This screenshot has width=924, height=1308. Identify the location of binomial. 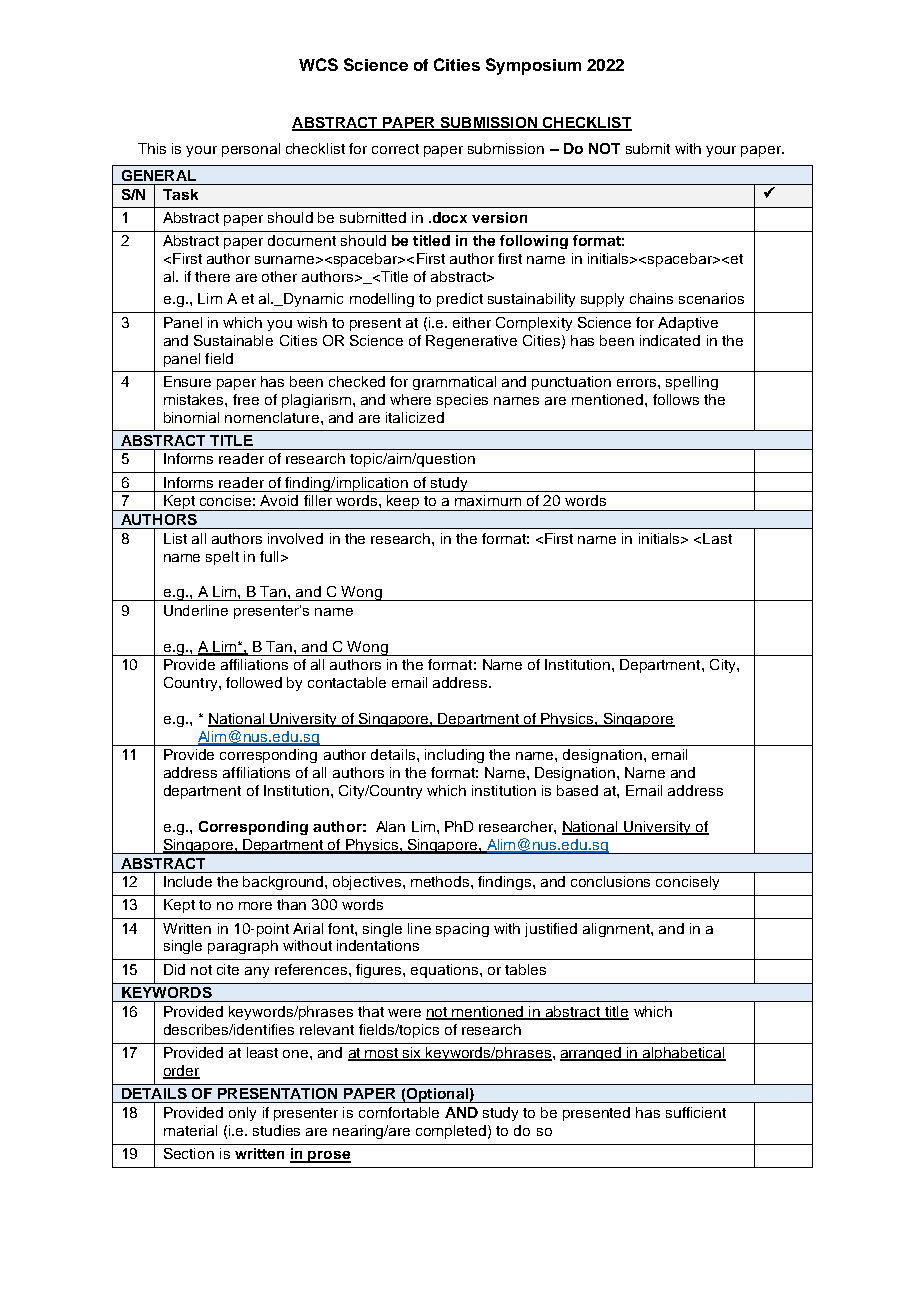
(191, 417).
